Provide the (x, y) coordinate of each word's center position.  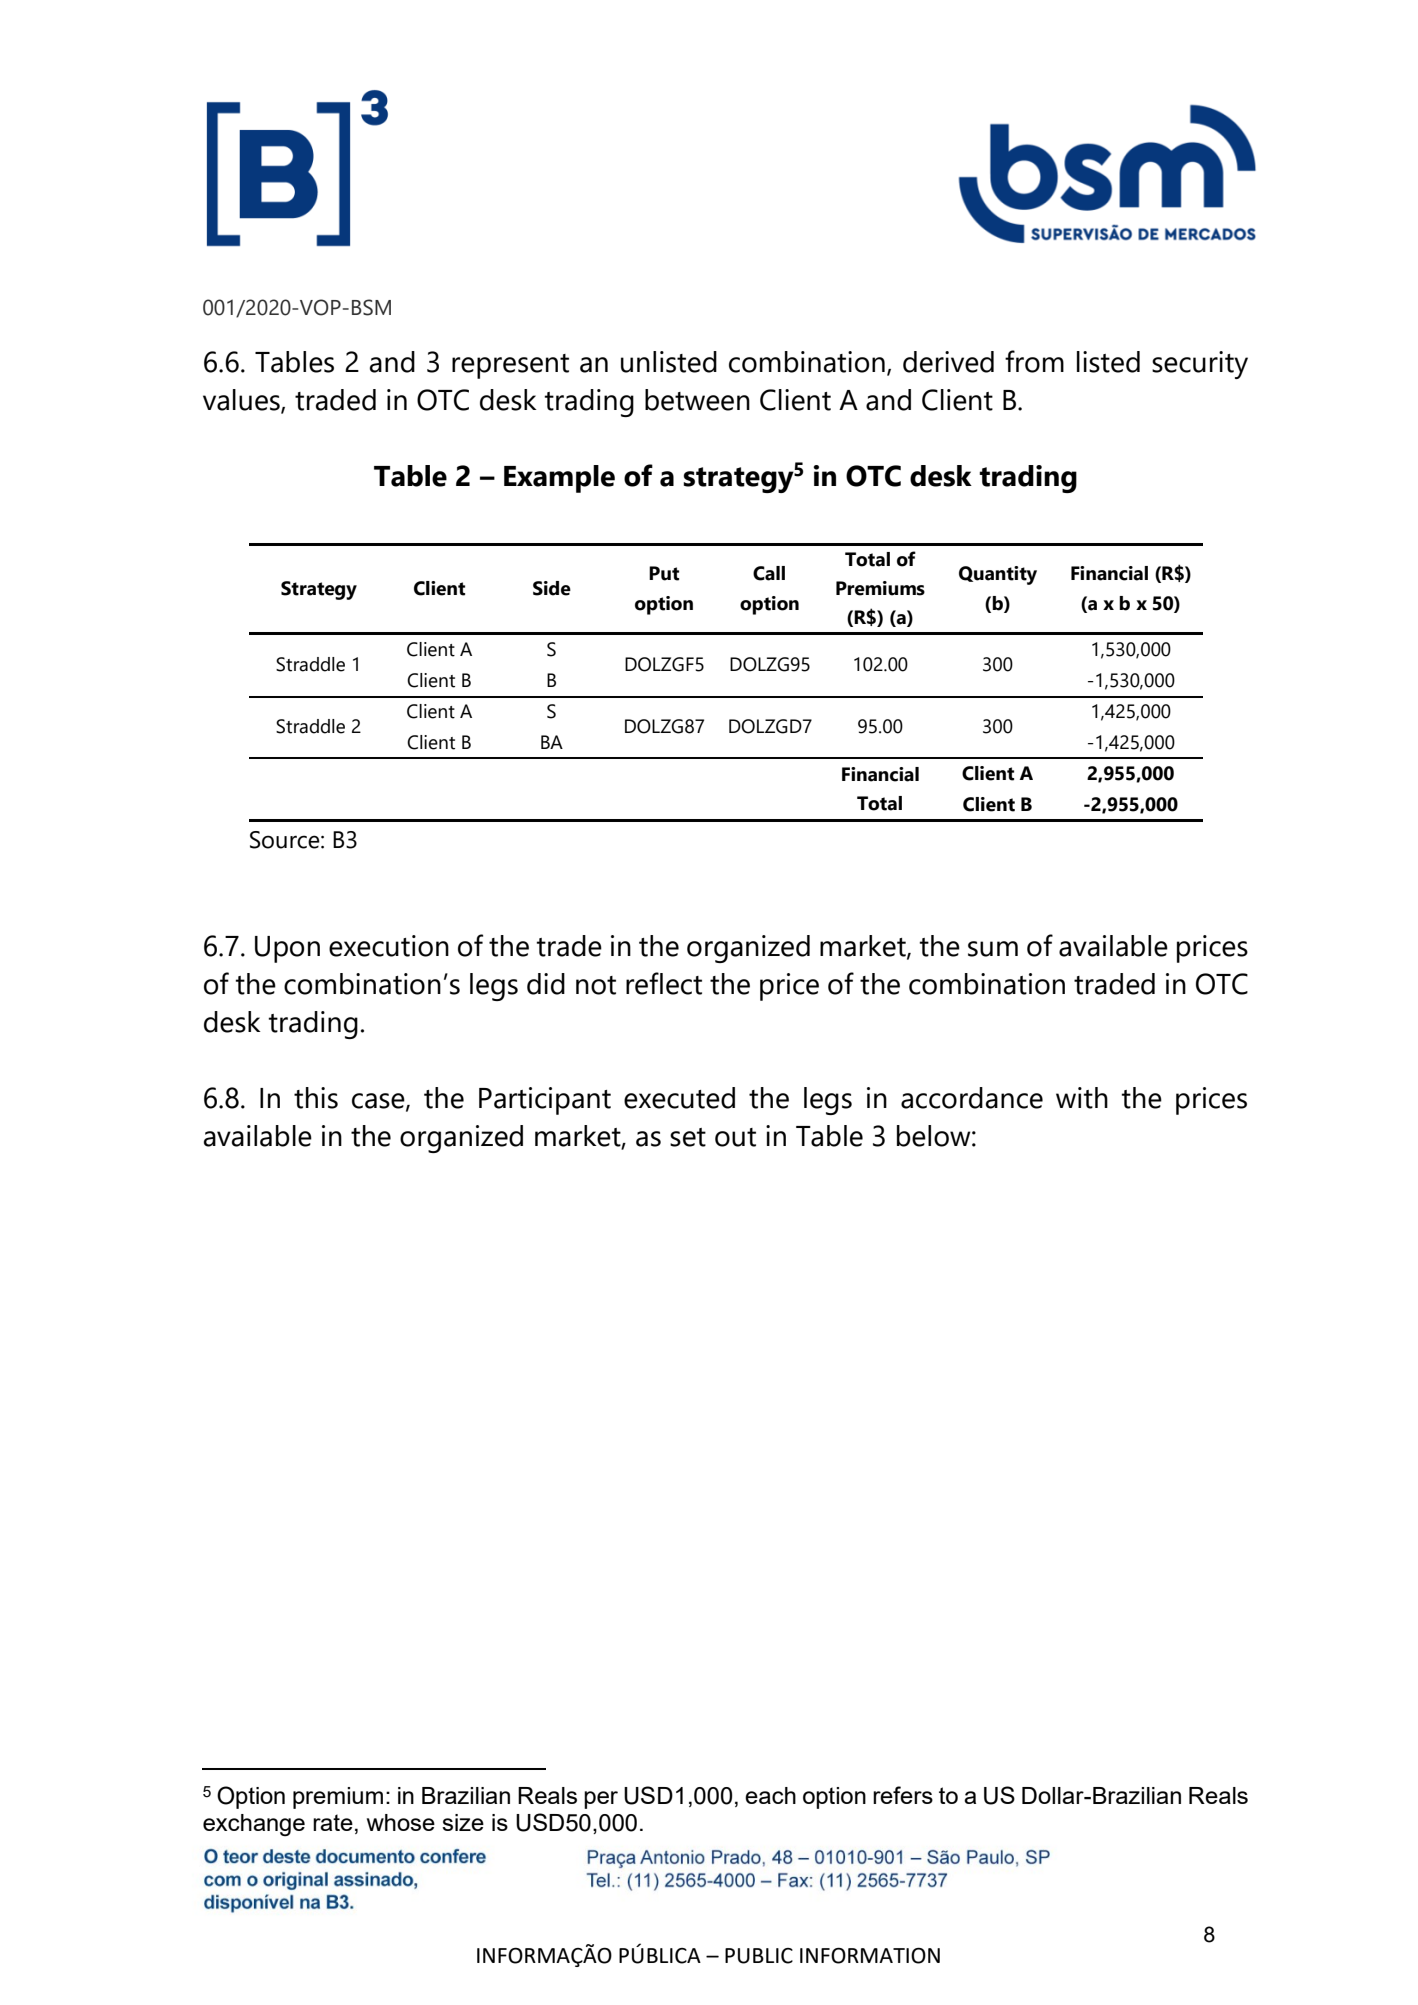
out (735, 1137)
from (1034, 361)
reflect (664, 983)
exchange (254, 1825)
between (697, 400)
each (770, 1795)
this (316, 1098)
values (242, 401)
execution (389, 946)
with (1082, 1098)
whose (401, 1822)
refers (903, 1795)
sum (993, 949)
